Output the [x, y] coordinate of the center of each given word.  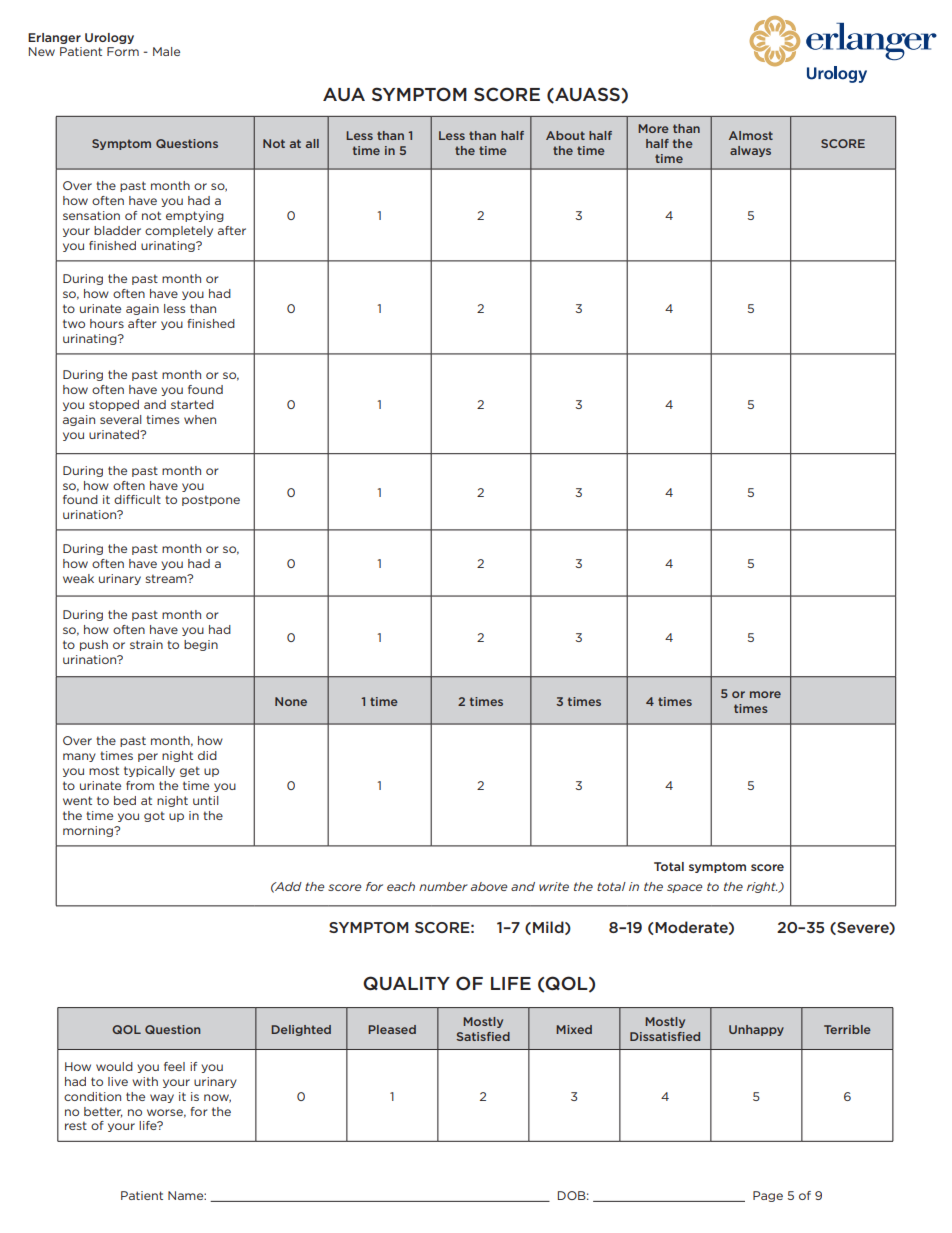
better [103, 1112]
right [763, 887]
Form [123, 51]
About [565, 135]
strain [146, 644]
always [750, 151]
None [291, 701]
